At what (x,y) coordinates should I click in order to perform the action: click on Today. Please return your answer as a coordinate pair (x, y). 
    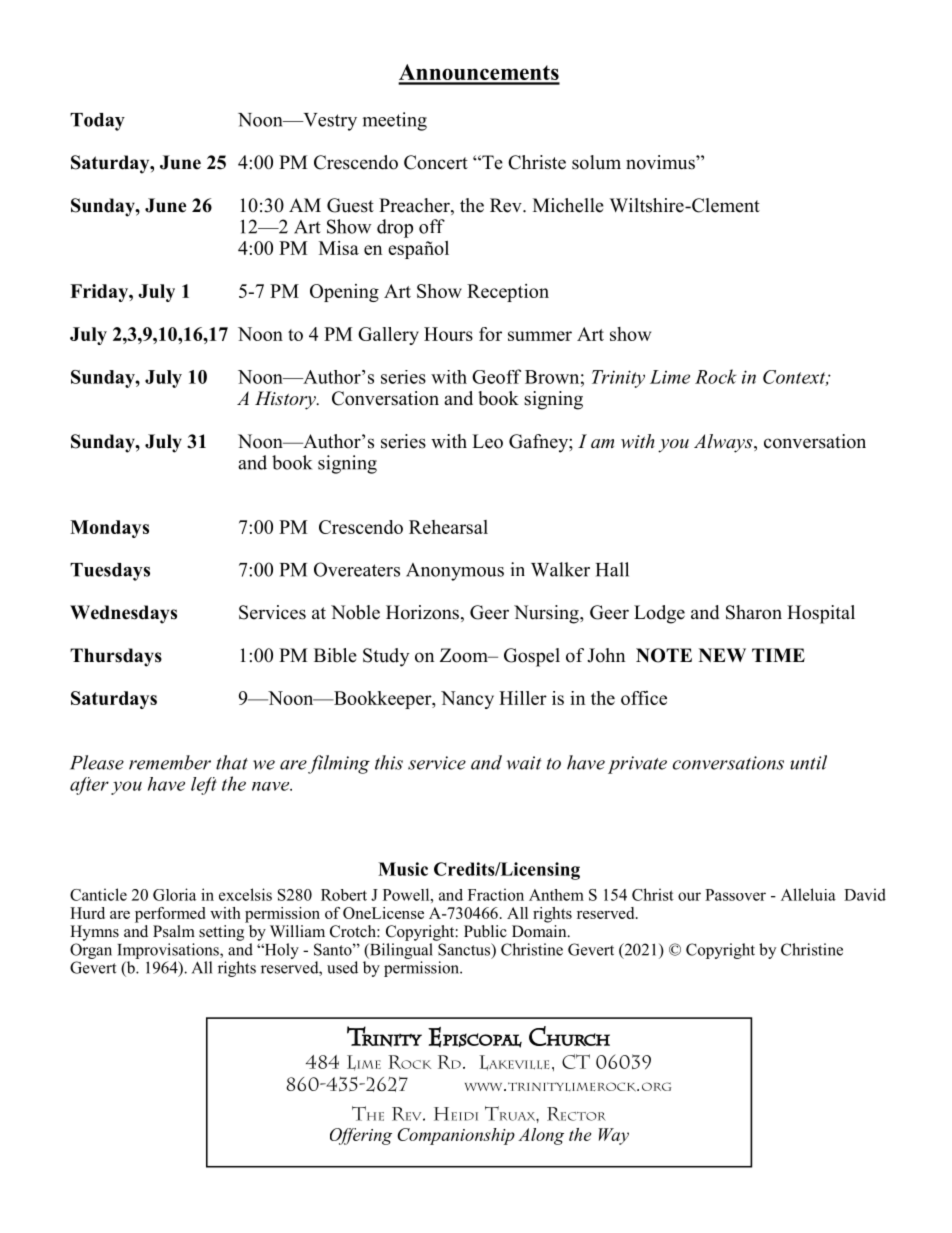
    Looking at the image, I should click on (97, 122).
